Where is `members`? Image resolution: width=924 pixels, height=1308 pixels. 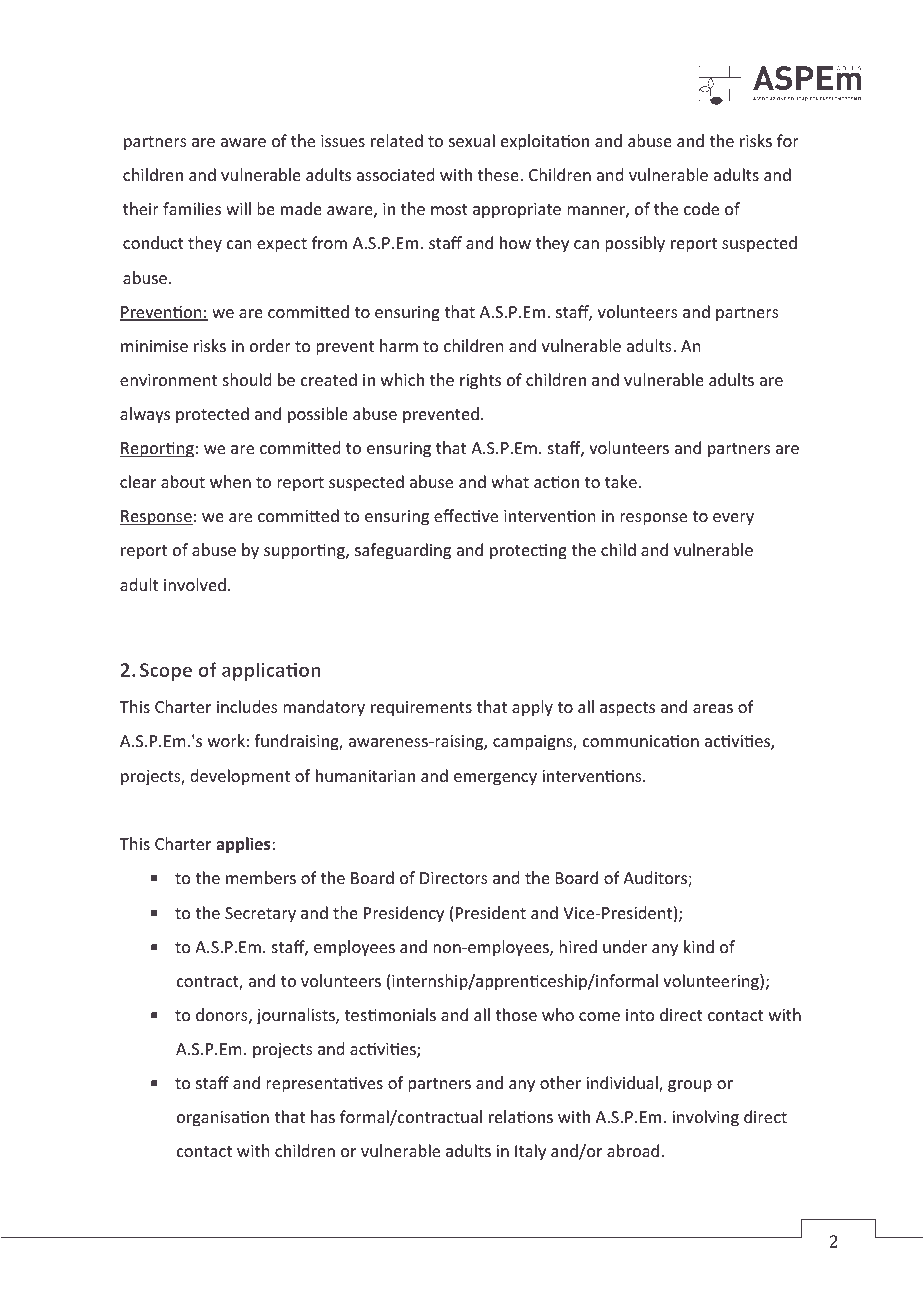 members is located at coordinates (261, 877).
